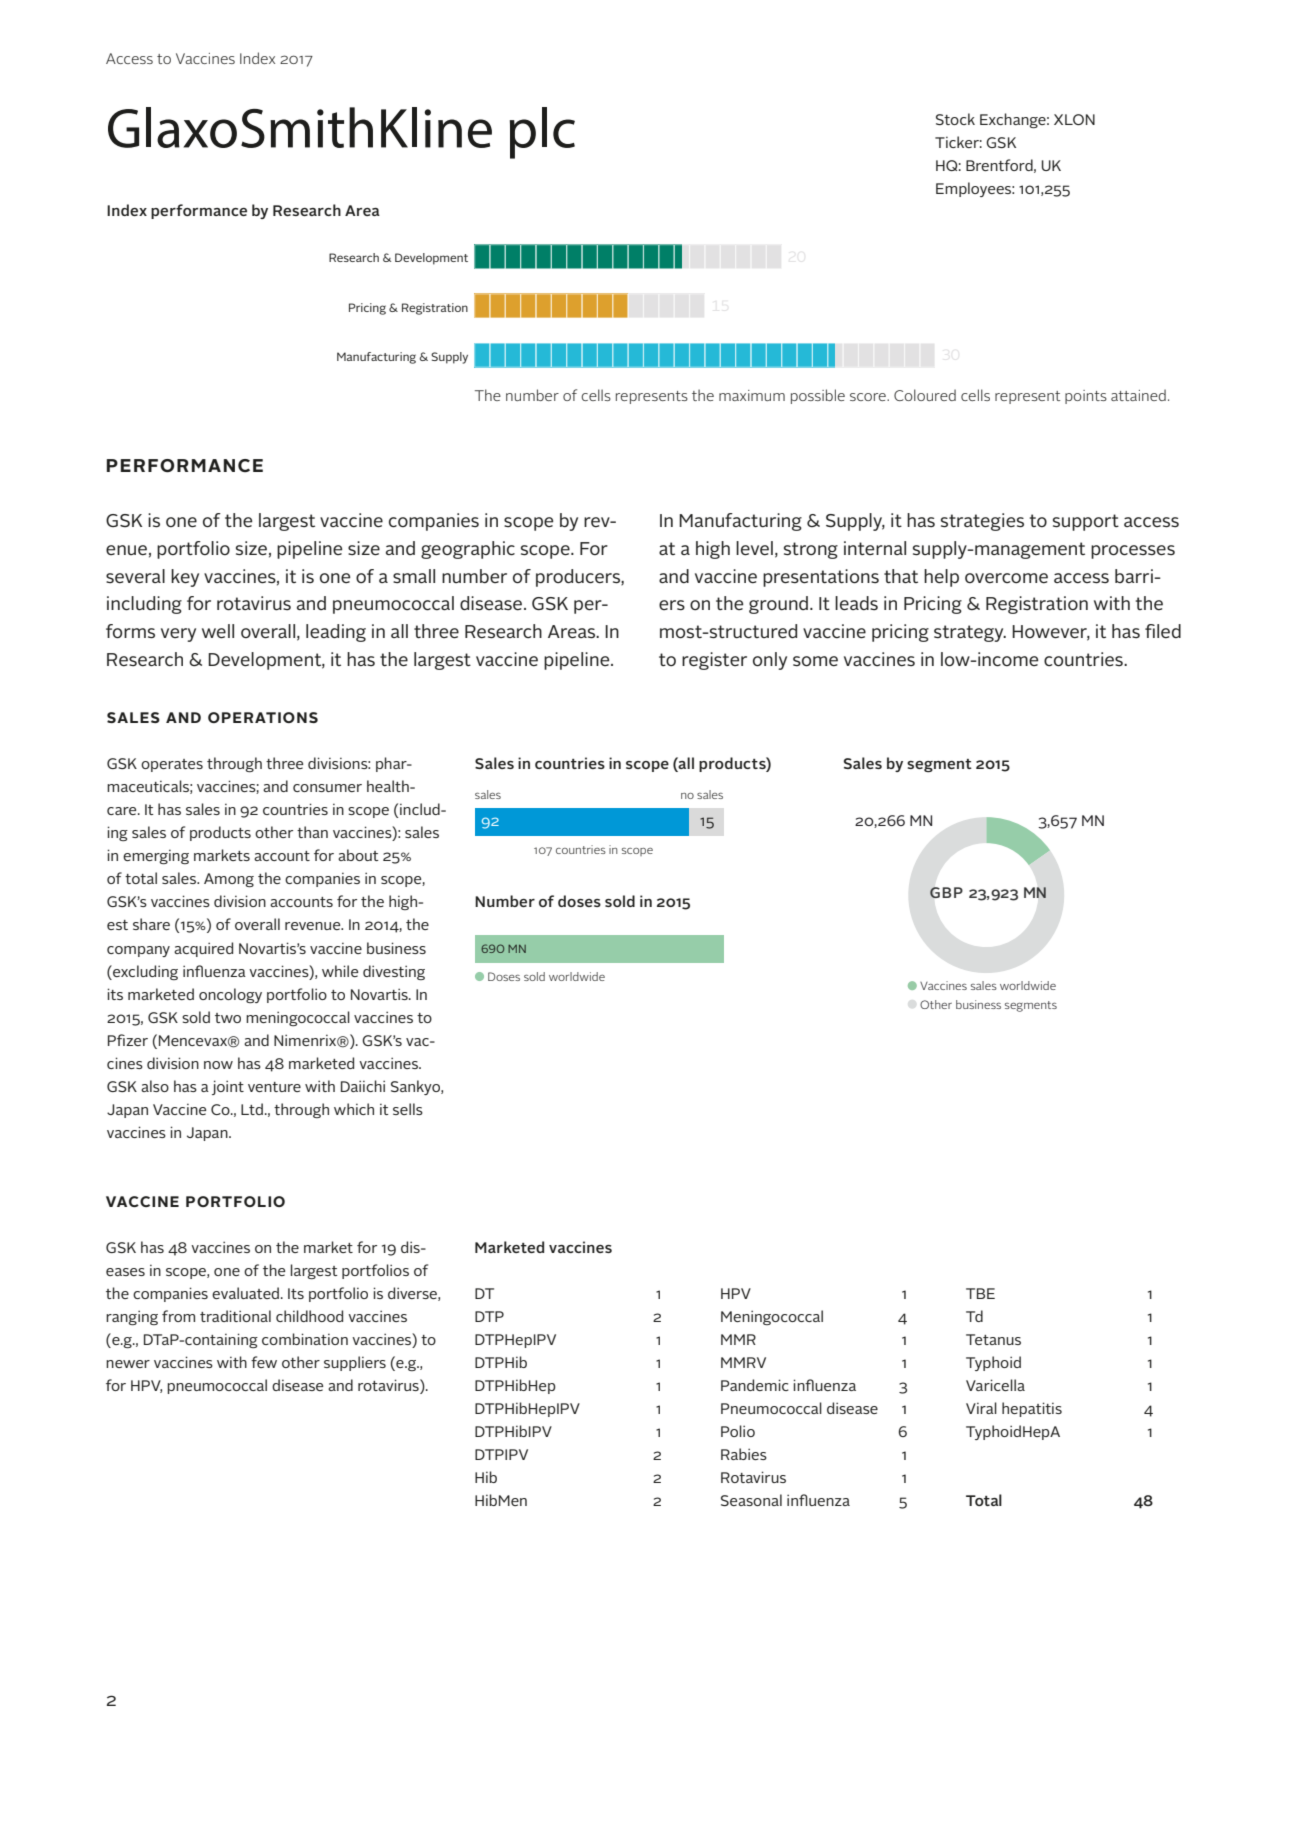 The image size is (1290, 1824). I want to click on plc, so click(542, 133).
